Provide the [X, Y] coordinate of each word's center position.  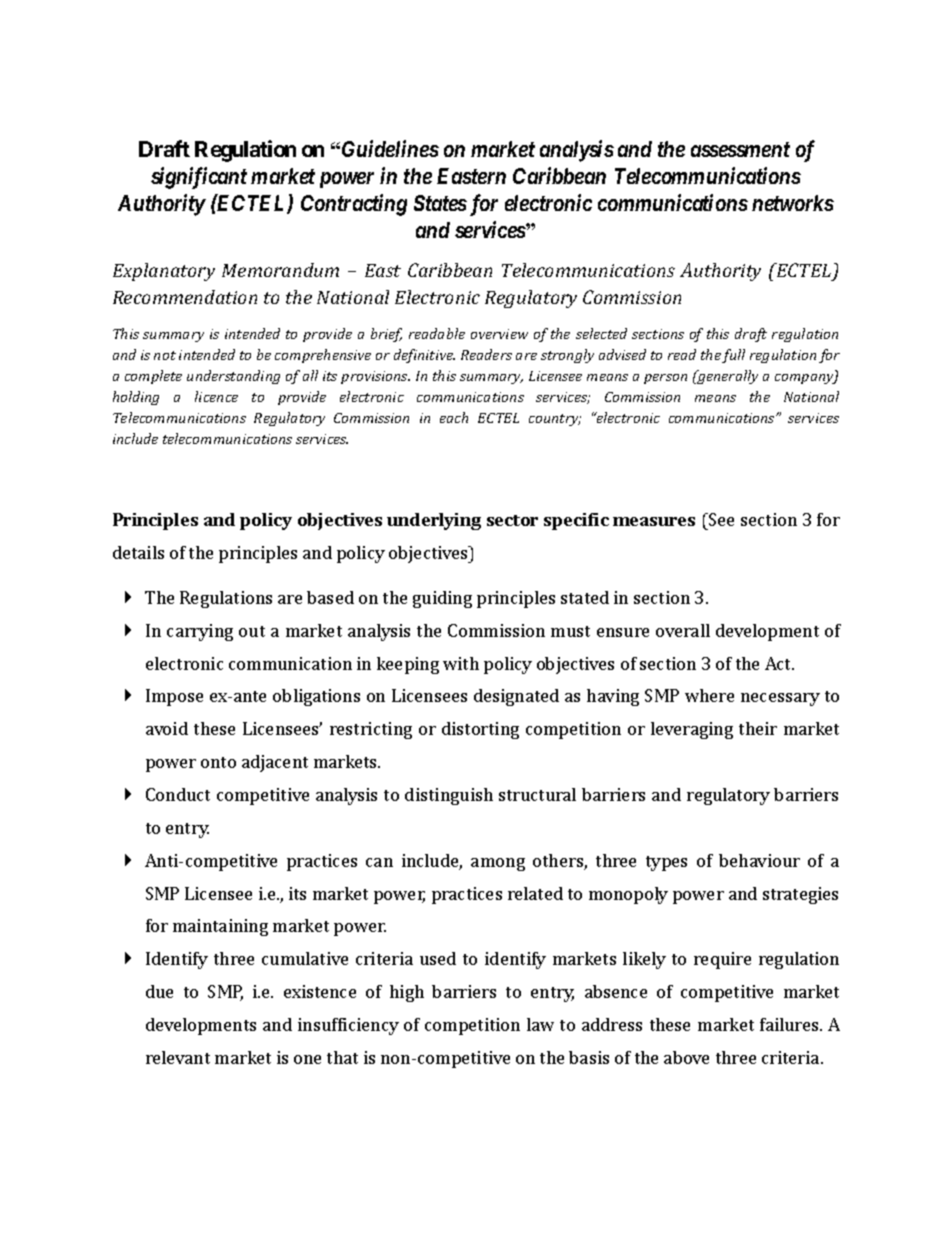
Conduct [178, 794]
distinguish [449, 796]
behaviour [759, 860]
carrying [200, 632]
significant [199, 178]
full [733, 356]
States [440, 203]
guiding [442, 599]
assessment [740, 149]
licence [216, 396]
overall [683, 630]
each [454, 417]
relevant [178, 1057]
